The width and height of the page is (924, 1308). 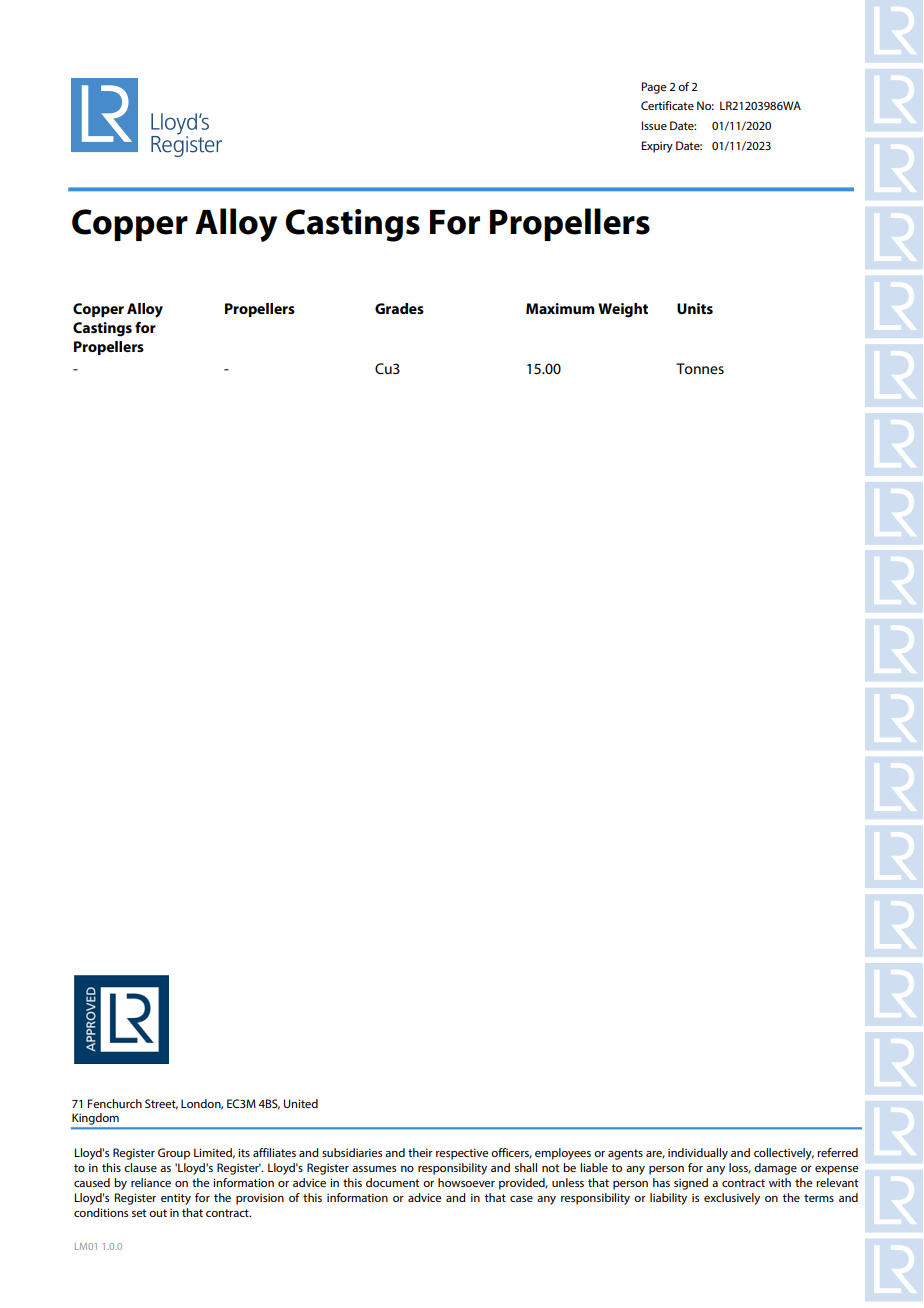 I want to click on Grades, so click(x=399, y=308).
